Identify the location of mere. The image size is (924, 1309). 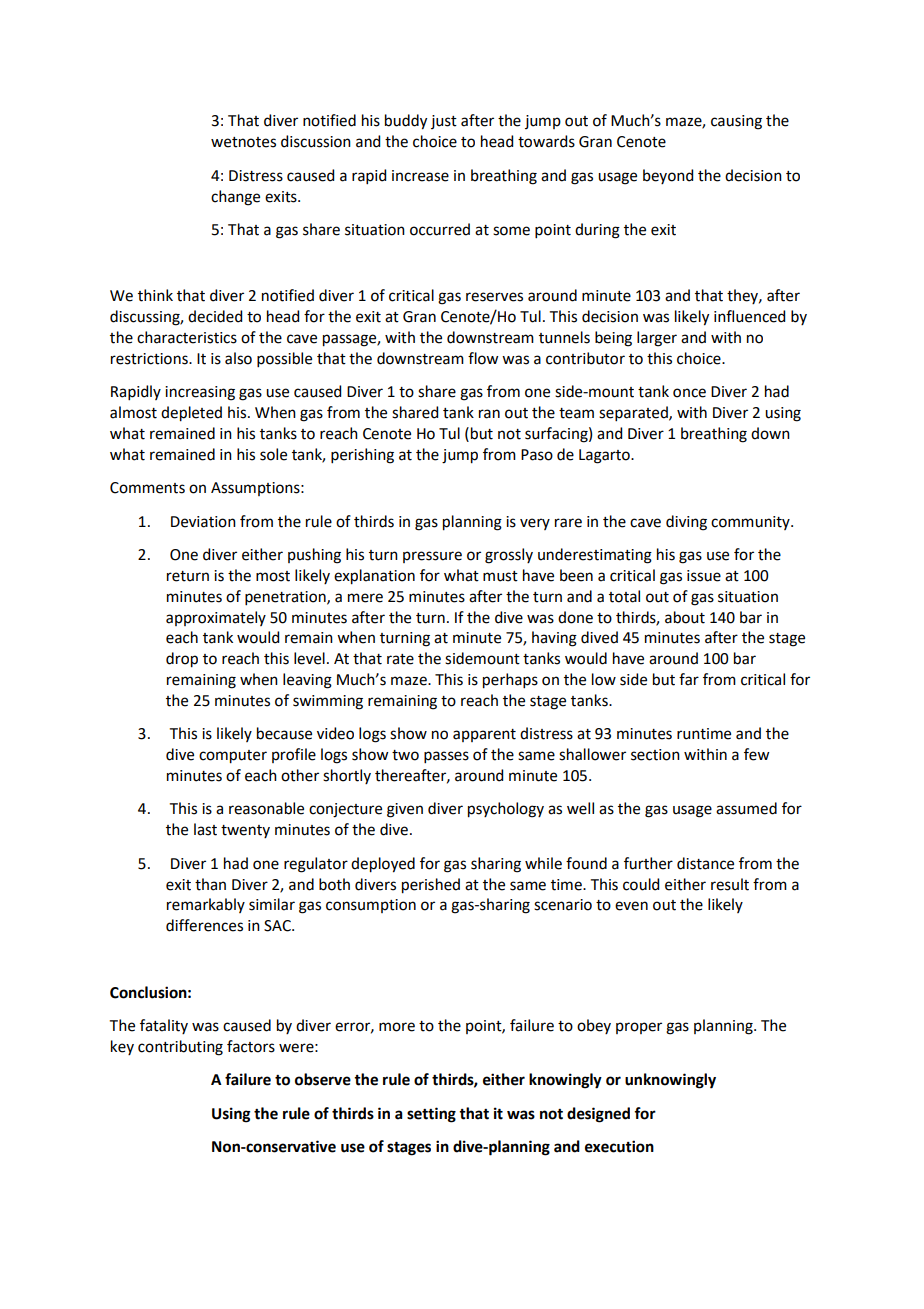
(365, 598).
